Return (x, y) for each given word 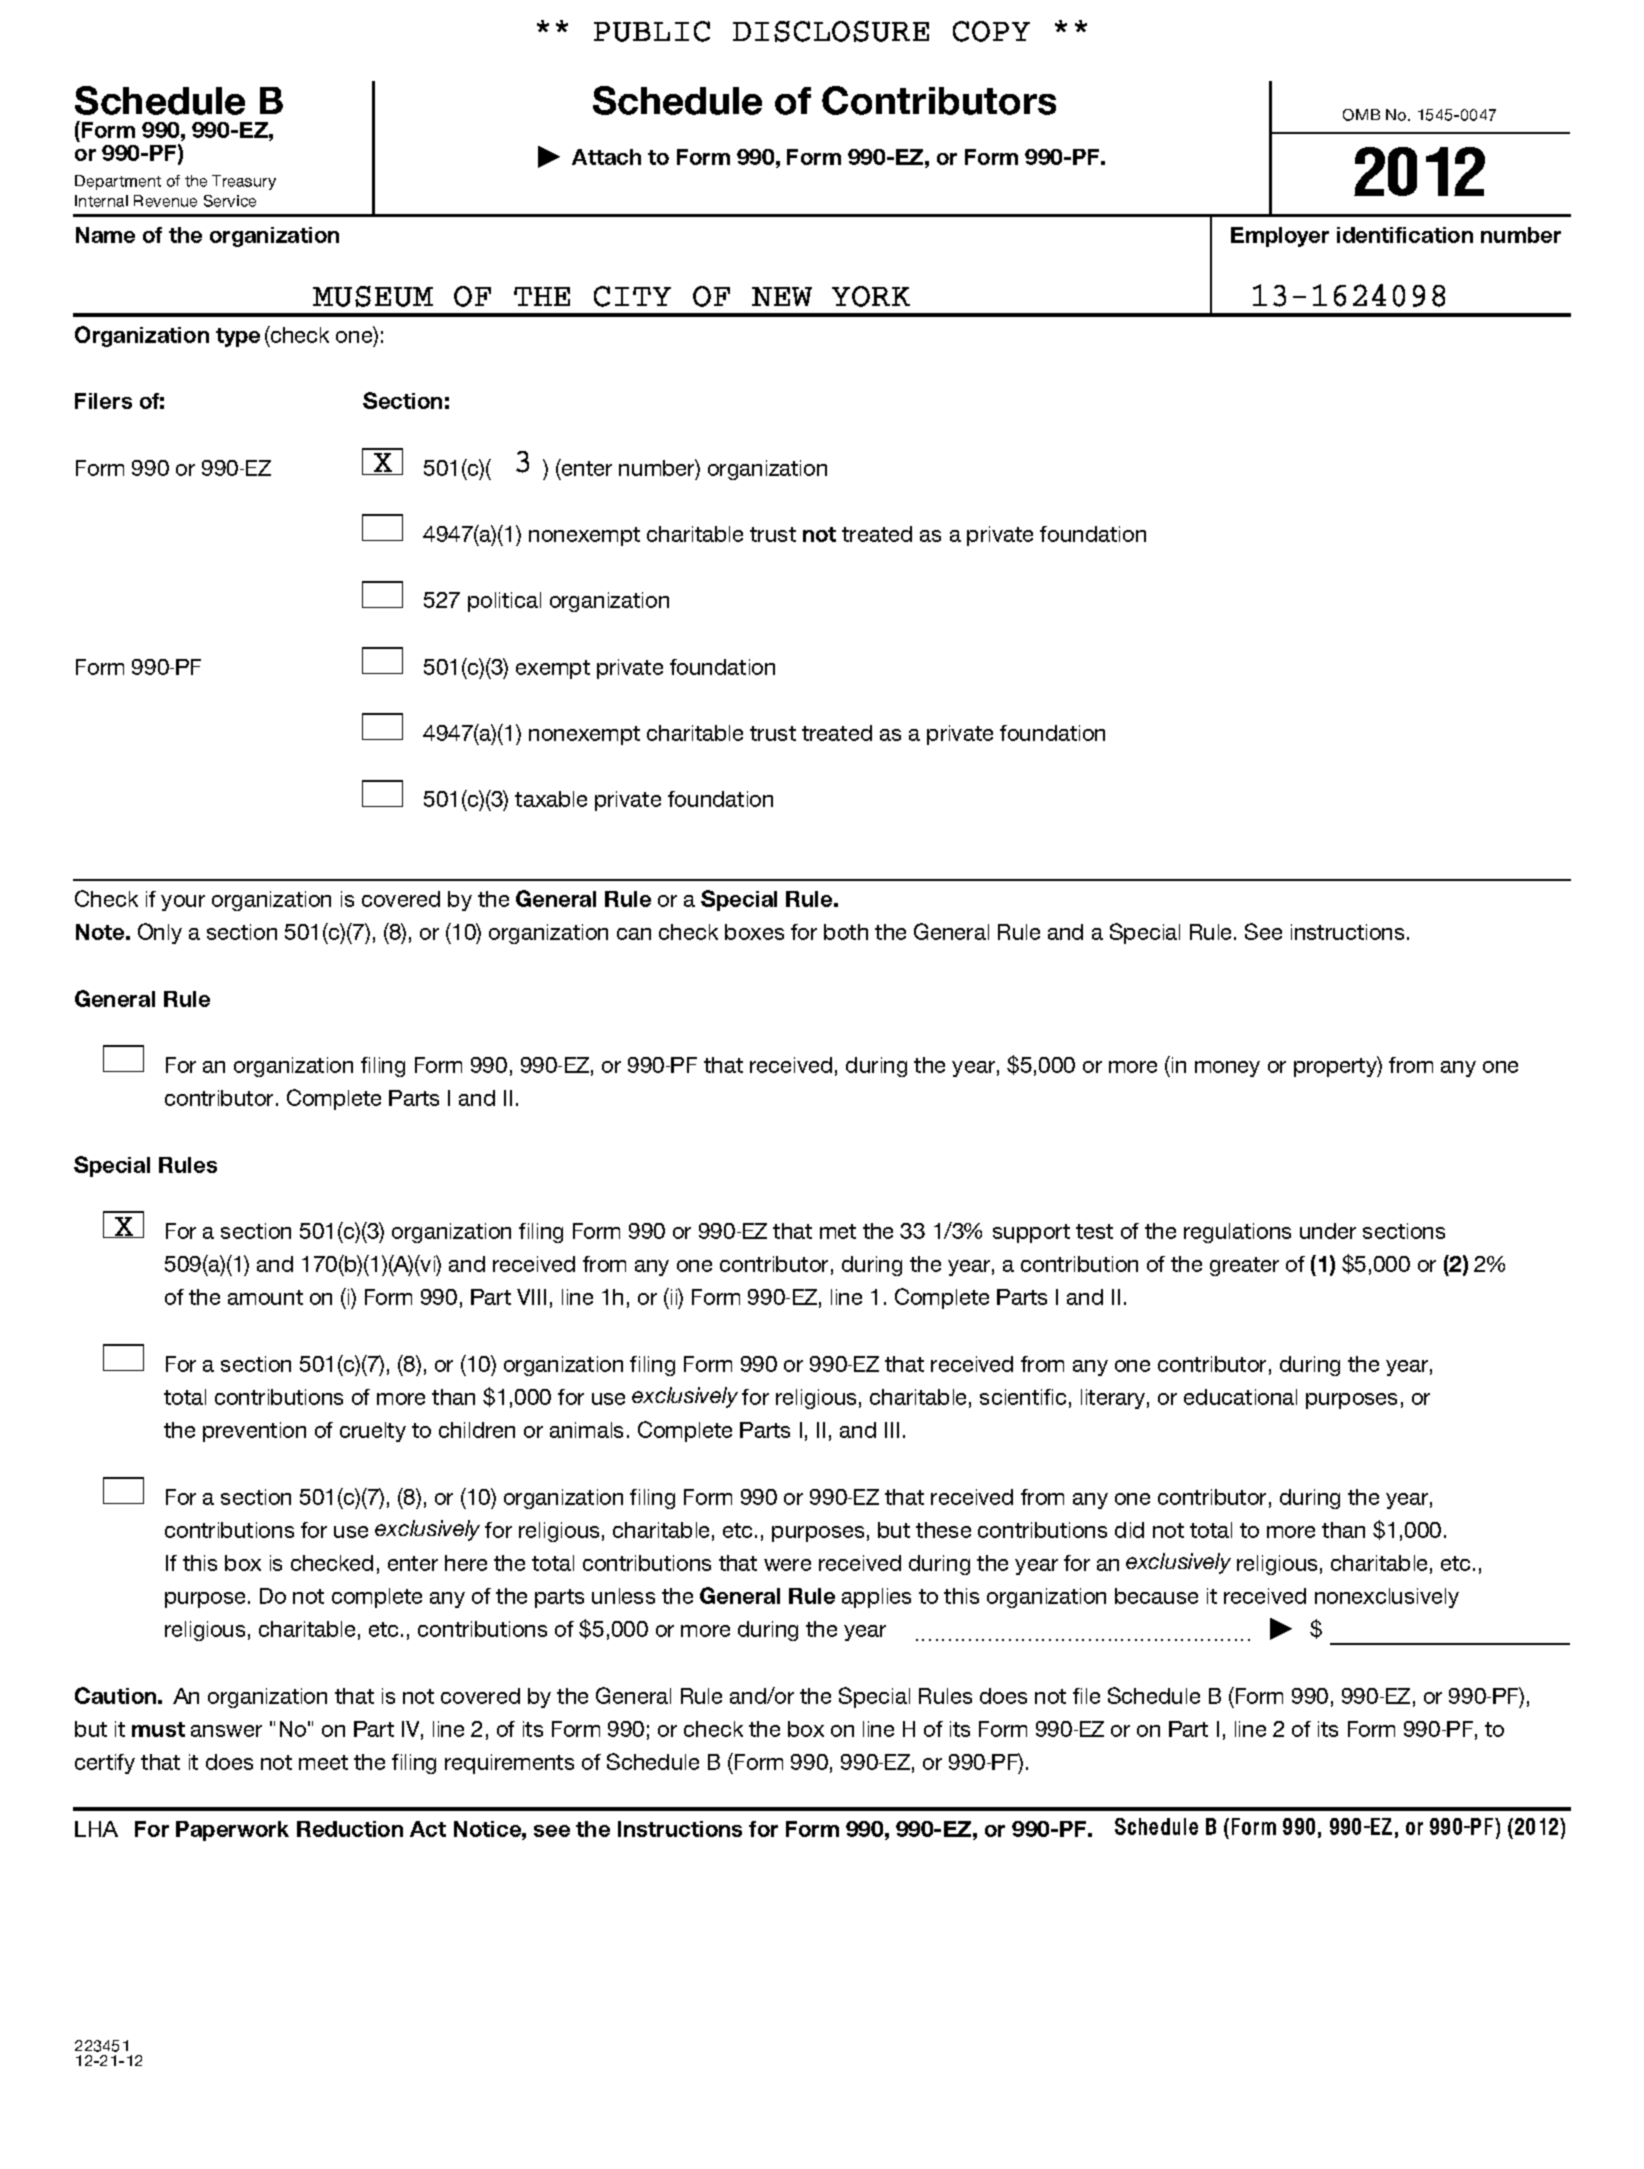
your (183, 903)
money (1227, 1069)
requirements (509, 1764)
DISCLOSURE (831, 31)
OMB (1361, 115)
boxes (754, 932)
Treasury (244, 182)
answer (226, 1731)
